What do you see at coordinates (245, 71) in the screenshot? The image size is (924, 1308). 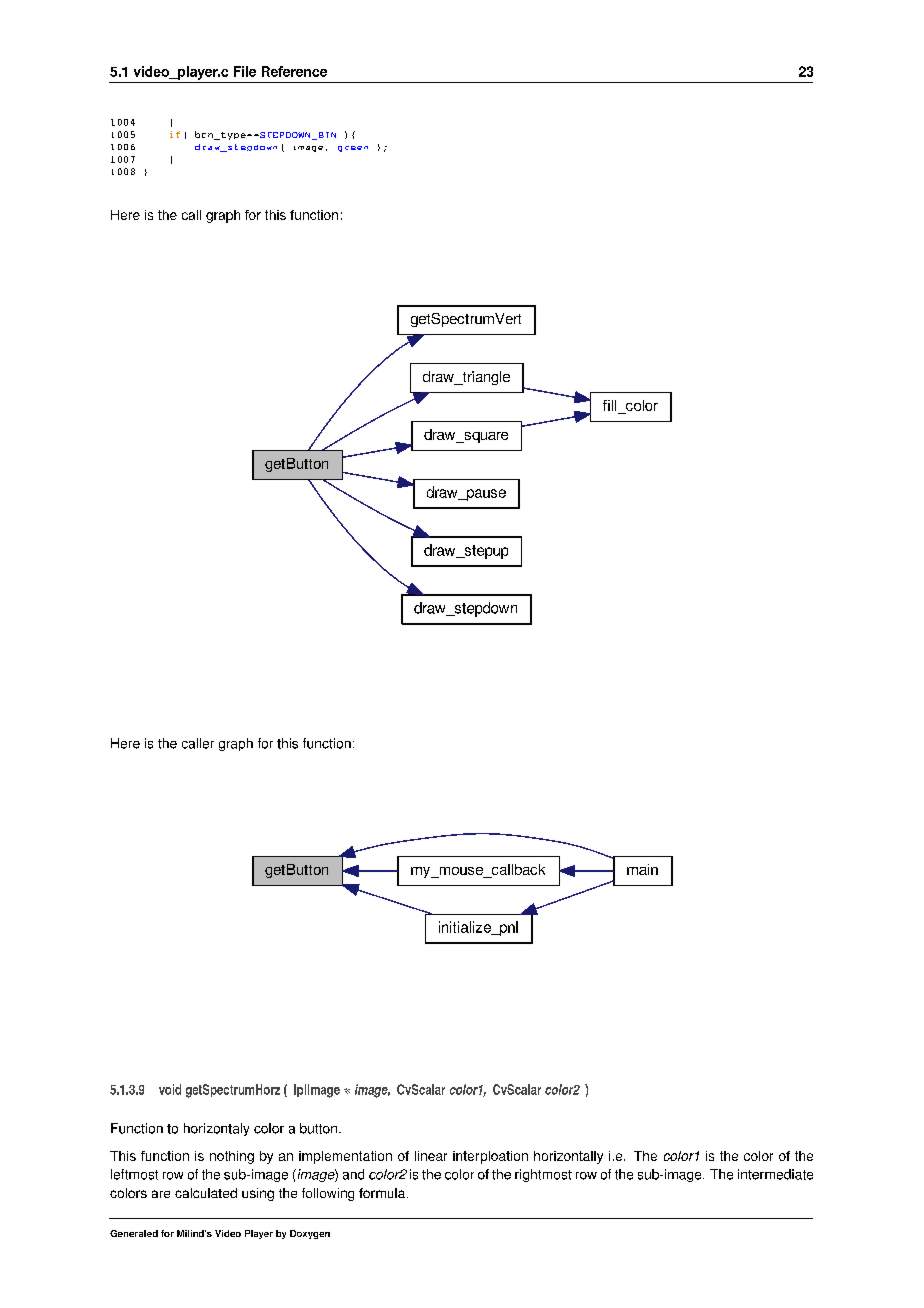 I see `File` at bounding box center [245, 71].
